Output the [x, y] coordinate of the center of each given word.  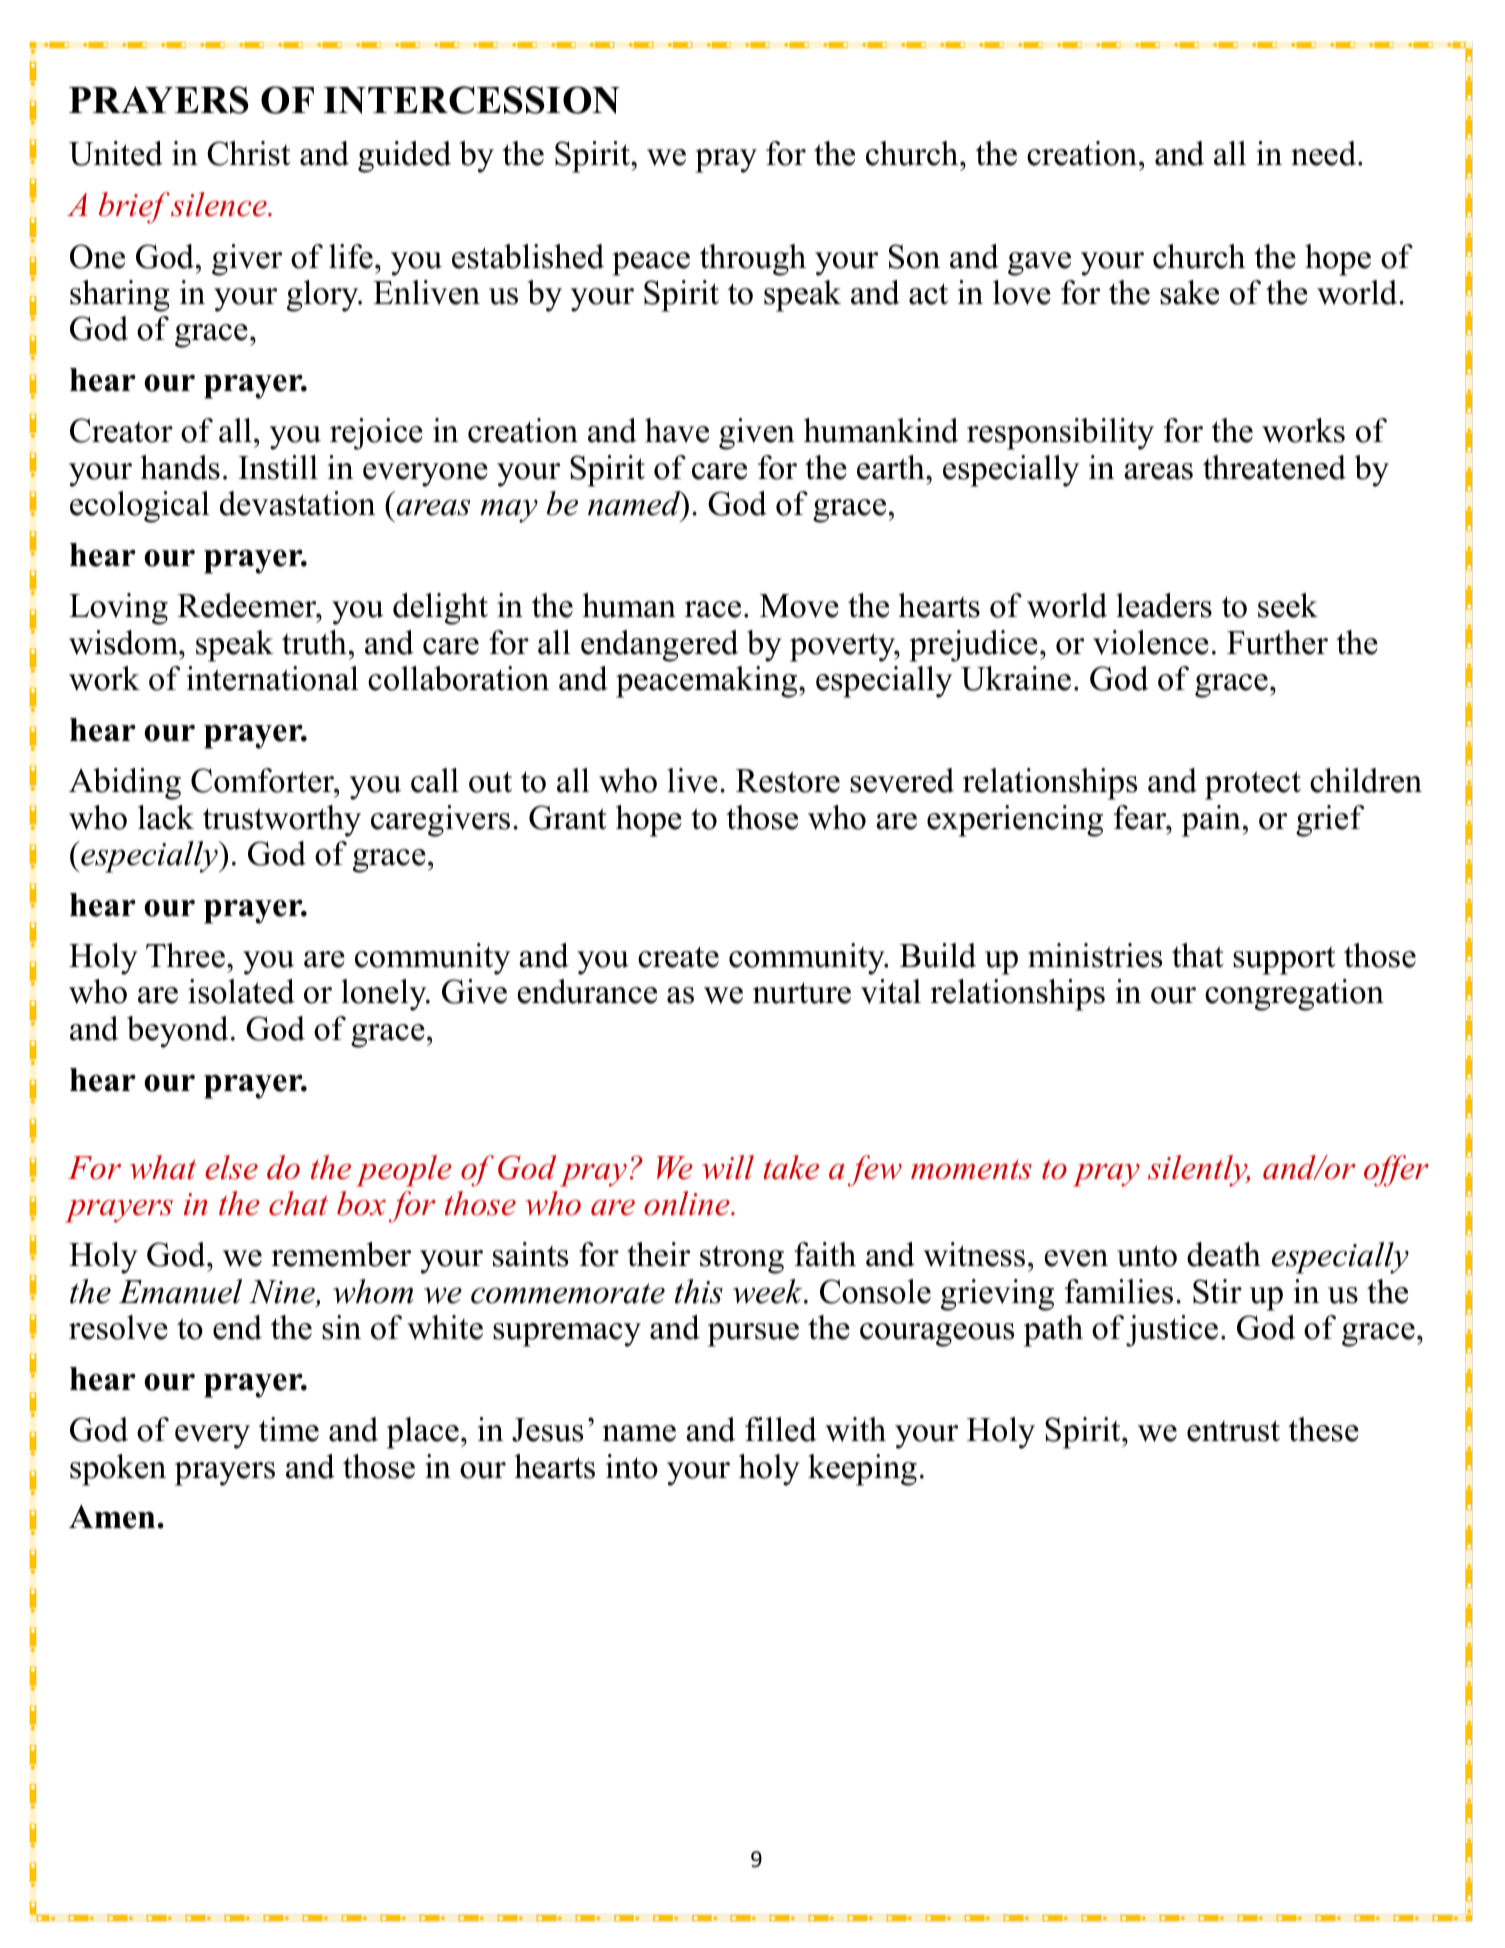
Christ [248, 153]
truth [314, 642]
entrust [1233, 1431]
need [1325, 153]
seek [1288, 605]
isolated [241, 991]
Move [799, 606]
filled [781, 1429]
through [753, 260]
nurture [802, 993]
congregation [1294, 995]
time [289, 1429]
